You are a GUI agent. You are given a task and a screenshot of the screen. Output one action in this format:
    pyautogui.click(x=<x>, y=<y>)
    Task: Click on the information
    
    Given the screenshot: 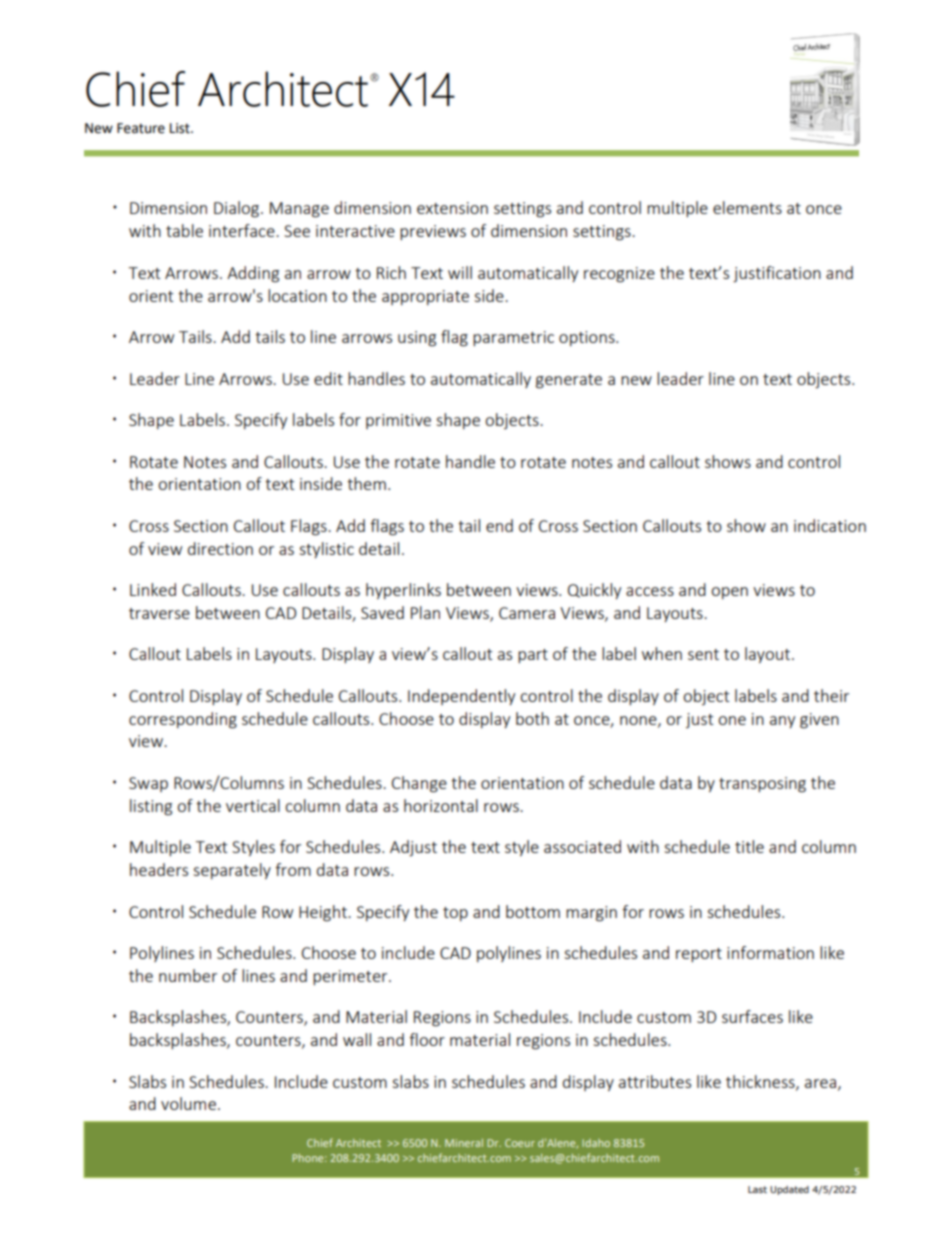 What is the action you would take?
    pyautogui.click(x=770, y=952)
